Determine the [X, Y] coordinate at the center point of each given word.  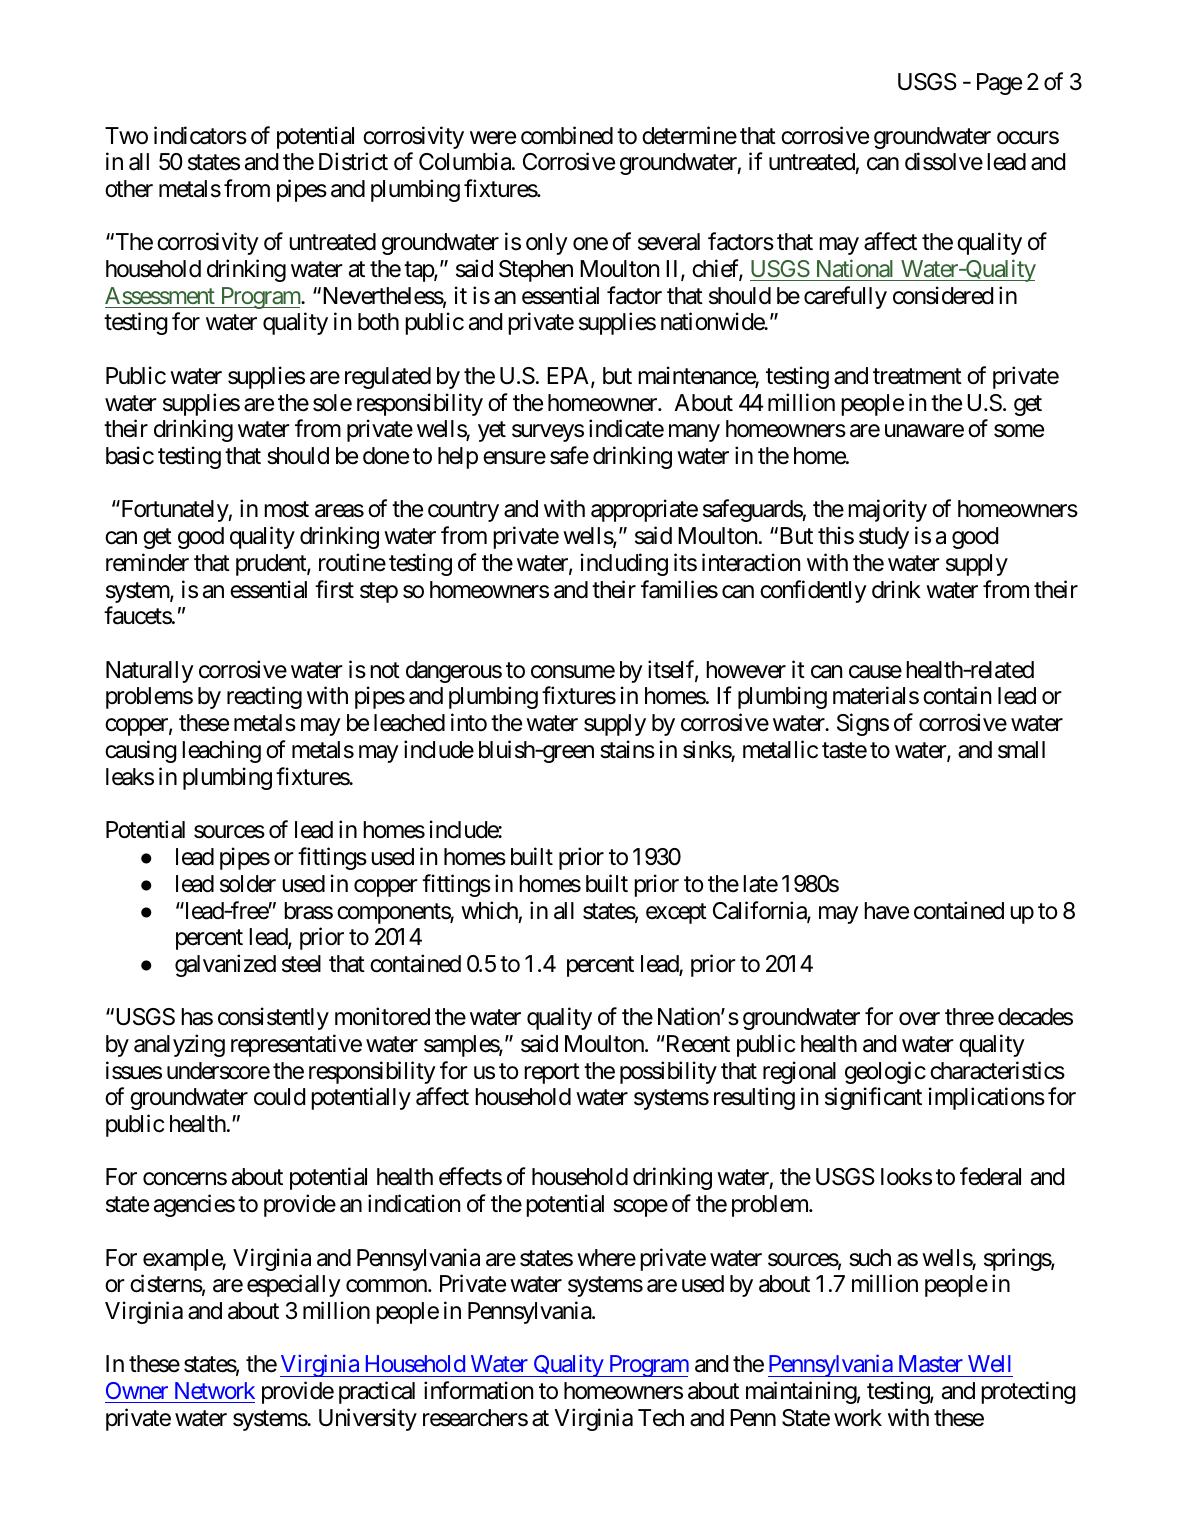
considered [943, 295]
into [469, 722]
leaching [221, 751]
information [478, 1390]
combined [567, 135]
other [129, 189]
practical [377, 1392]
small [1021, 750]
